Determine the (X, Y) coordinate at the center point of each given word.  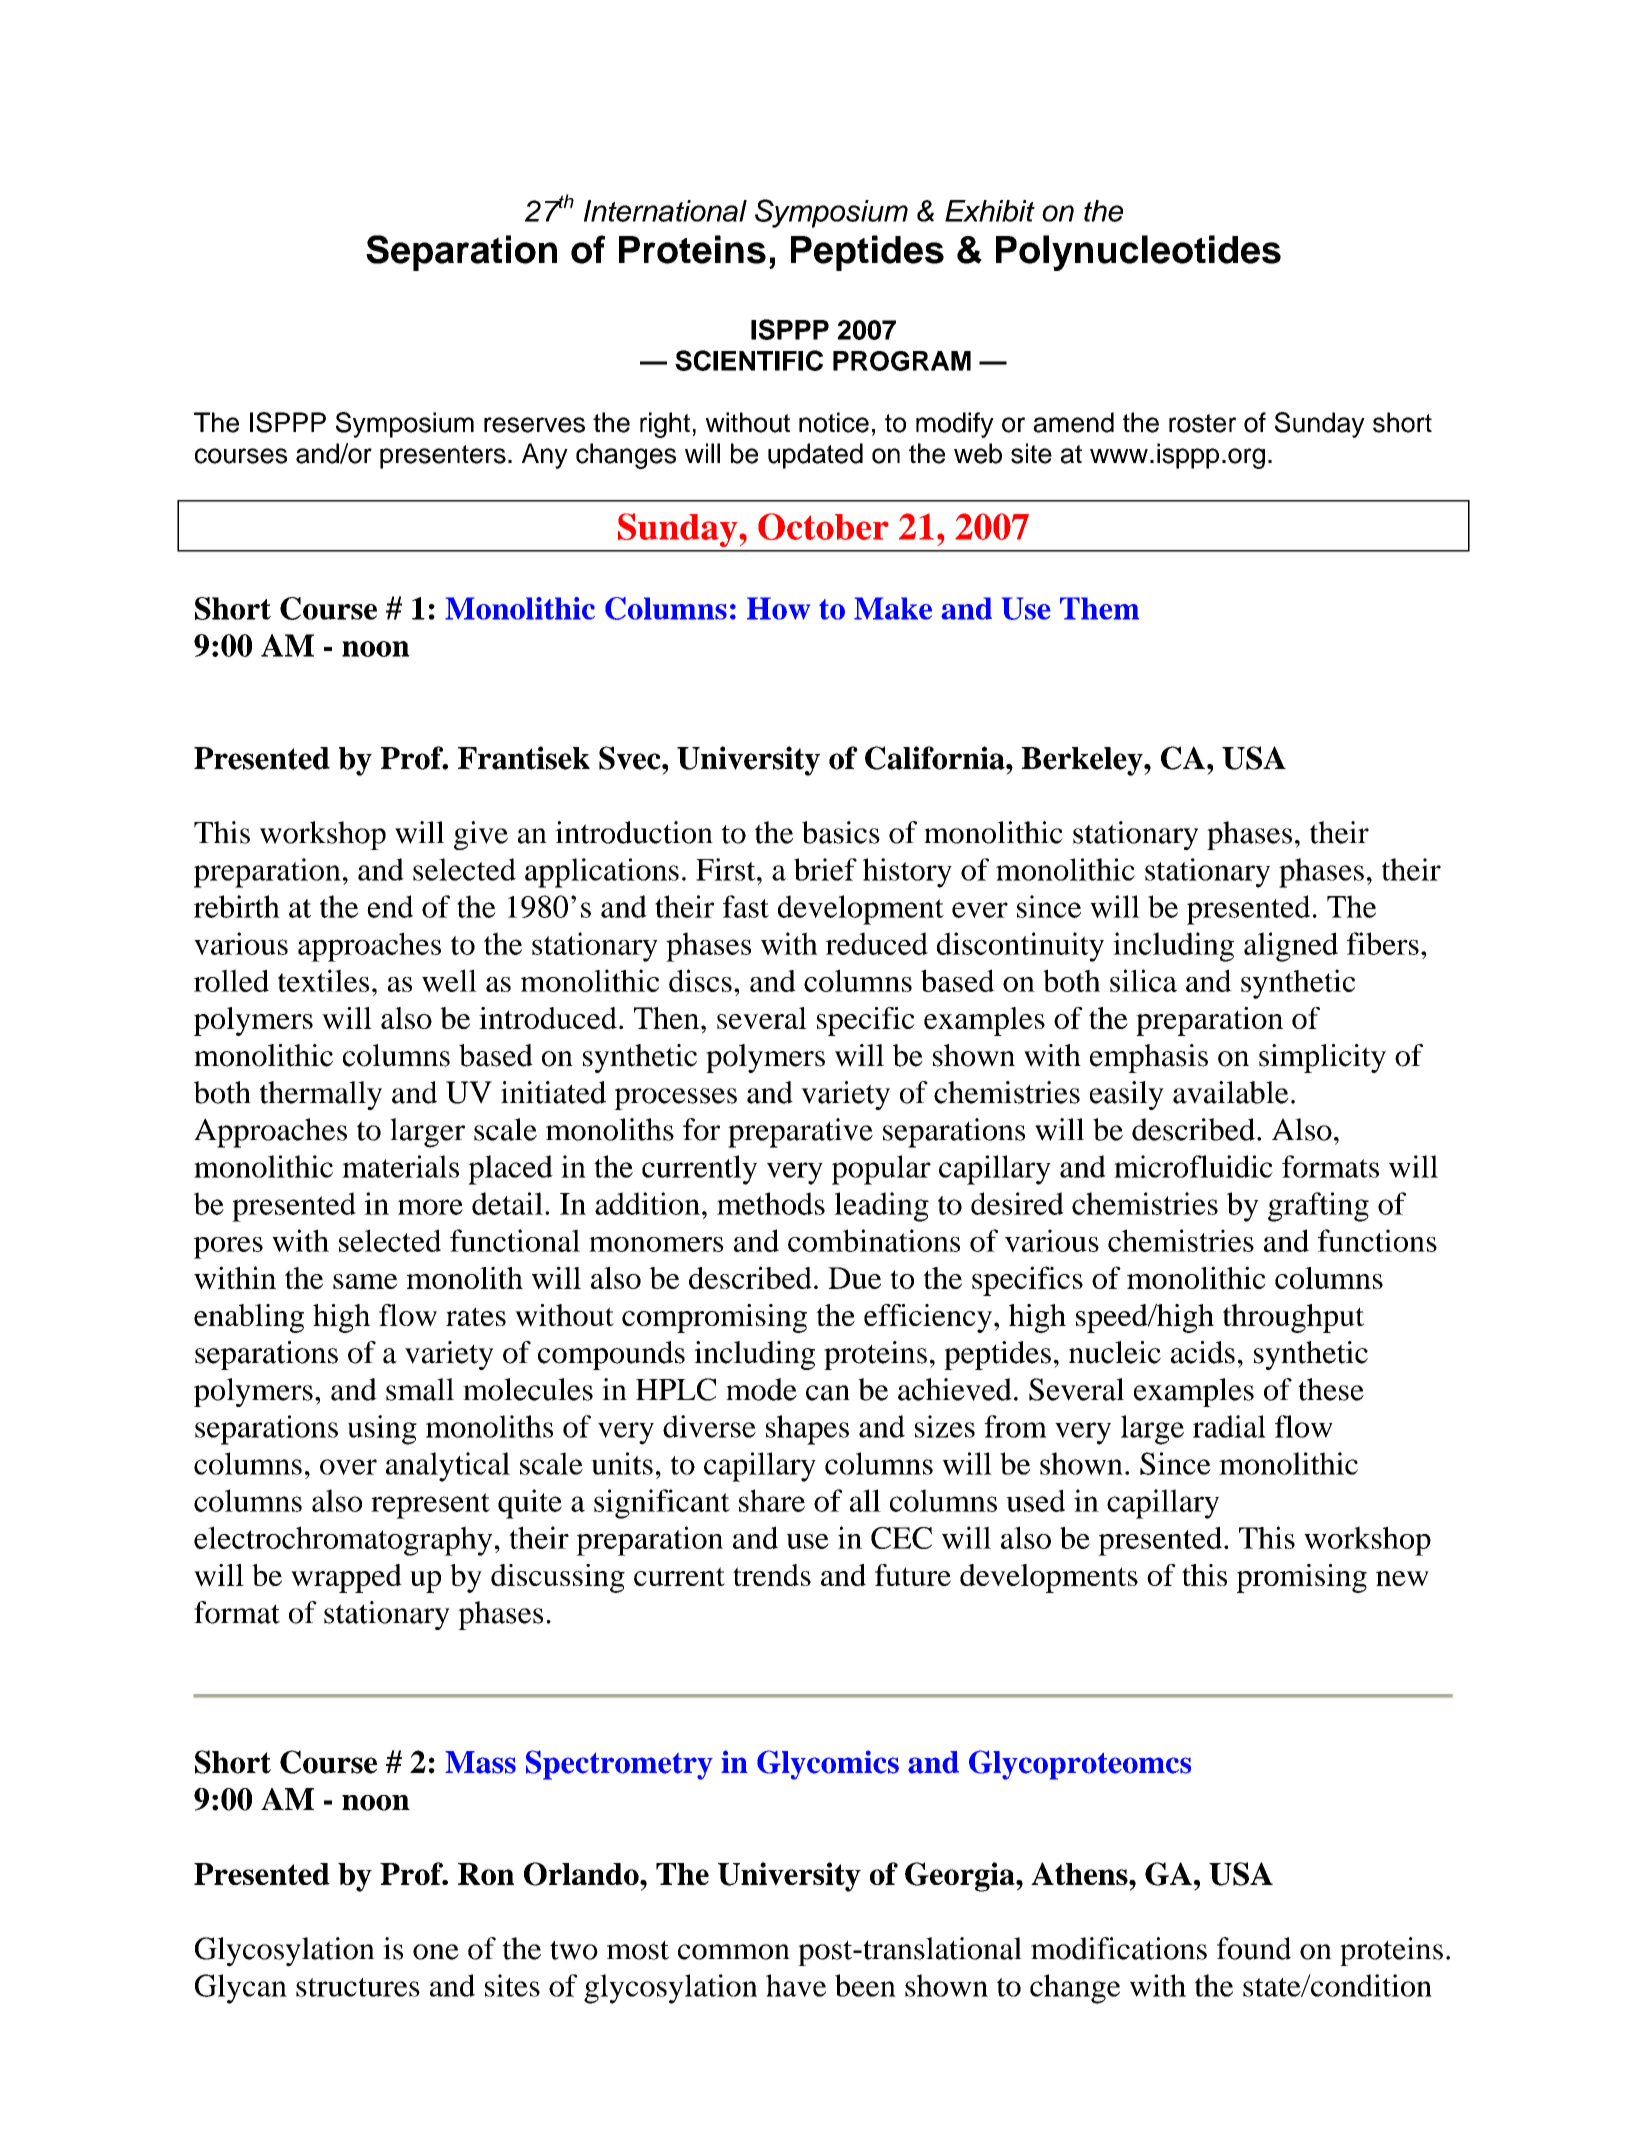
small (420, 1389)
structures (358, 1987)
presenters (443, 457)
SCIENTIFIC (749, 360)
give (481, 835)
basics (841, 832)
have (796, 1985)
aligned (1291, 947)
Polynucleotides (1138, 253)
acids (1203, 1352)
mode (761, 1389)
